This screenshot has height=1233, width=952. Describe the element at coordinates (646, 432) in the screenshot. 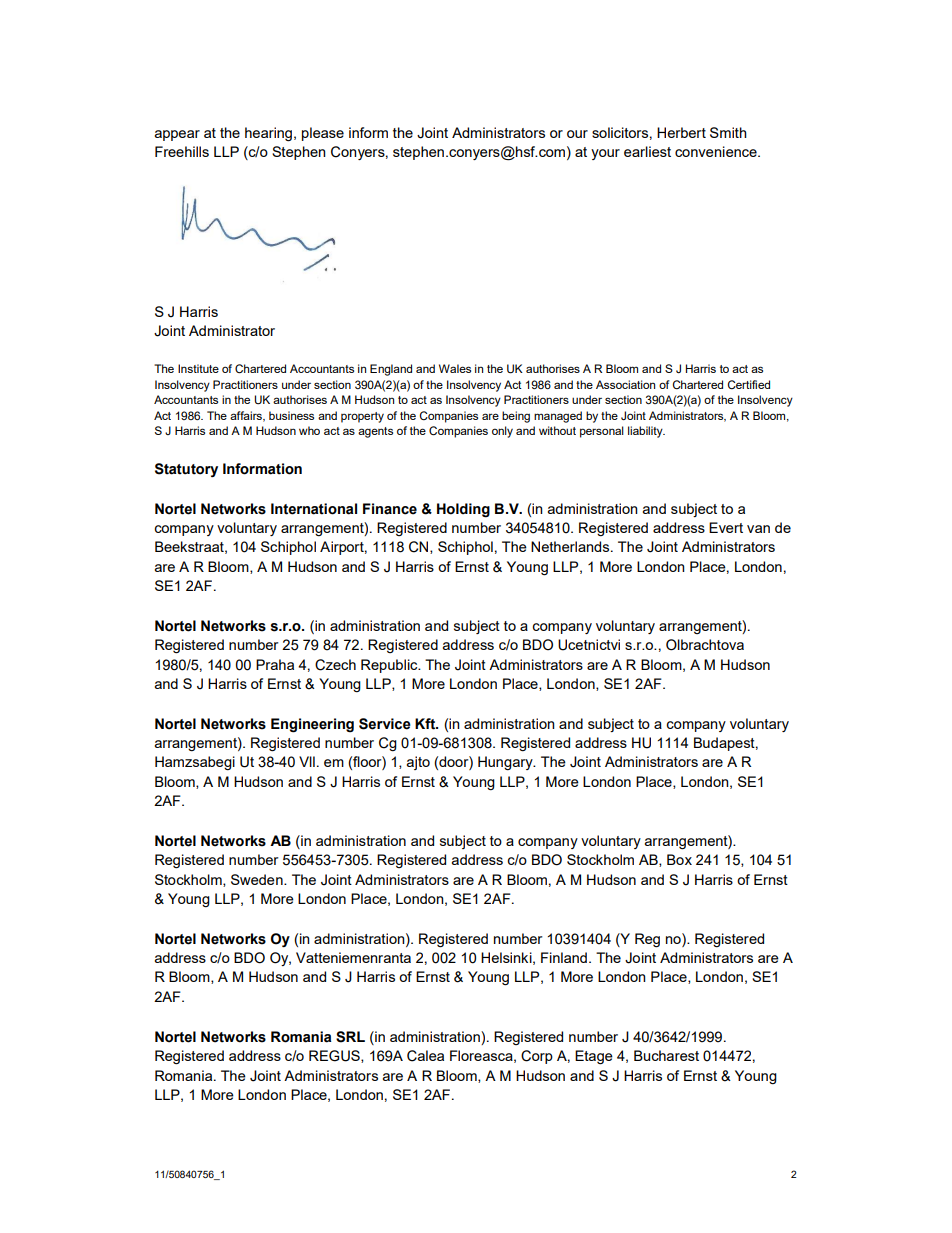

I see `liability` at that location.
